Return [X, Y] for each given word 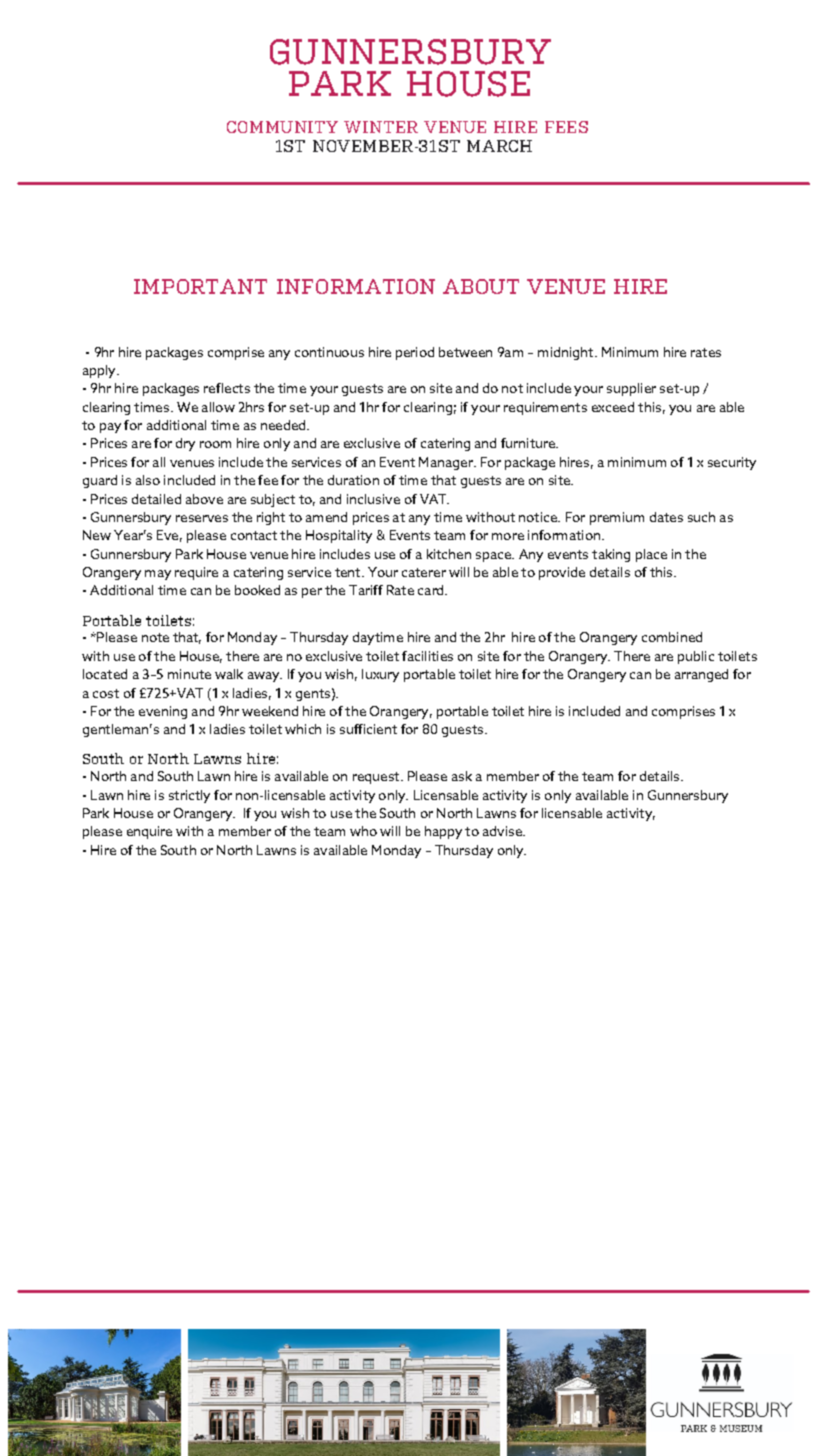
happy [443, 832]
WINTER [381, 127]
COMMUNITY [282, 127]
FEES [566, 127]
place [651, 555]
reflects [227, 388]
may [158, 575]
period [415, 353]
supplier [631, 389]
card [432, 590]
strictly [189, 796]
